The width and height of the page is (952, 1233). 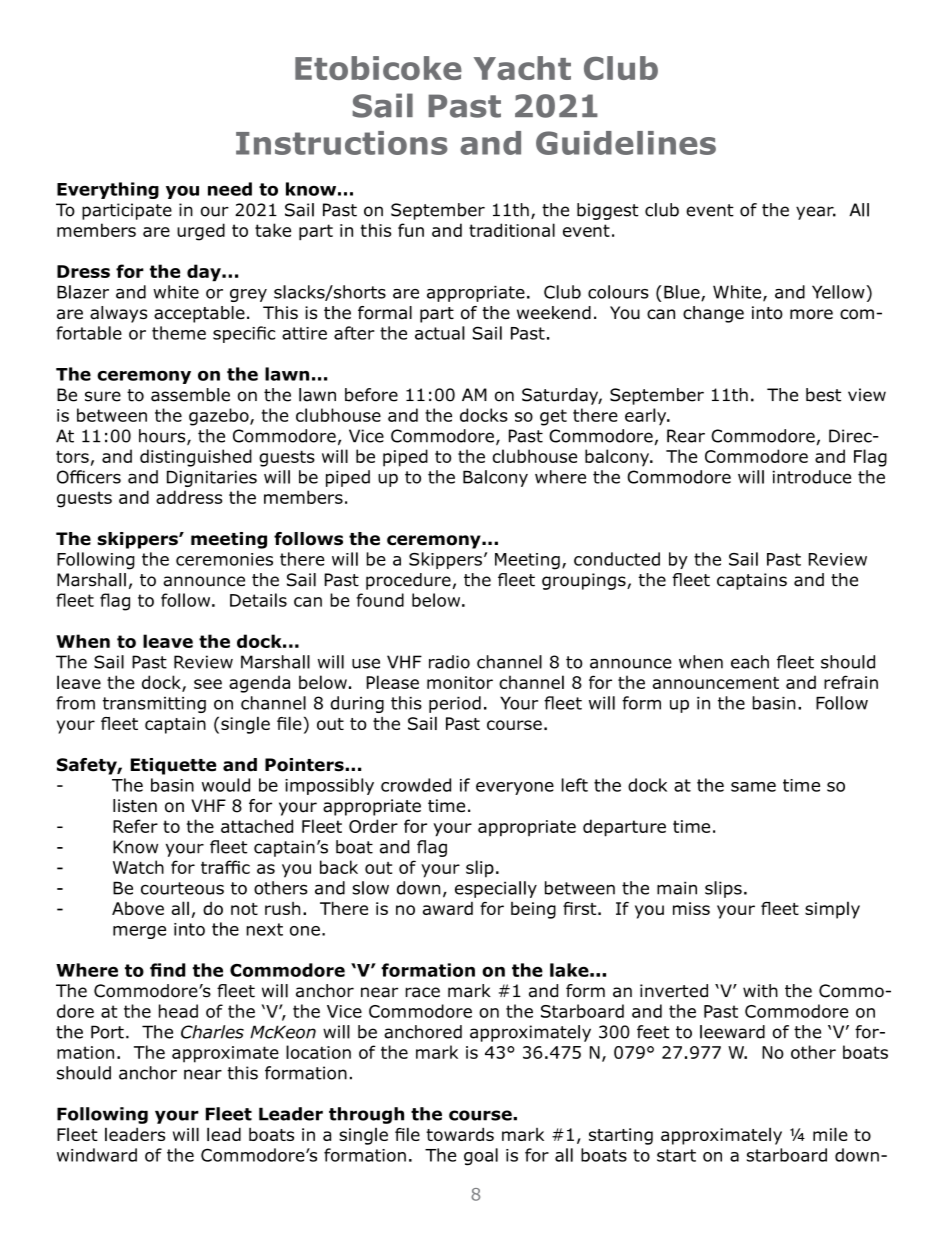 What do you see at coordinates (621, 68) in the page?
I see `Club` at bounding box center [621, 68].
